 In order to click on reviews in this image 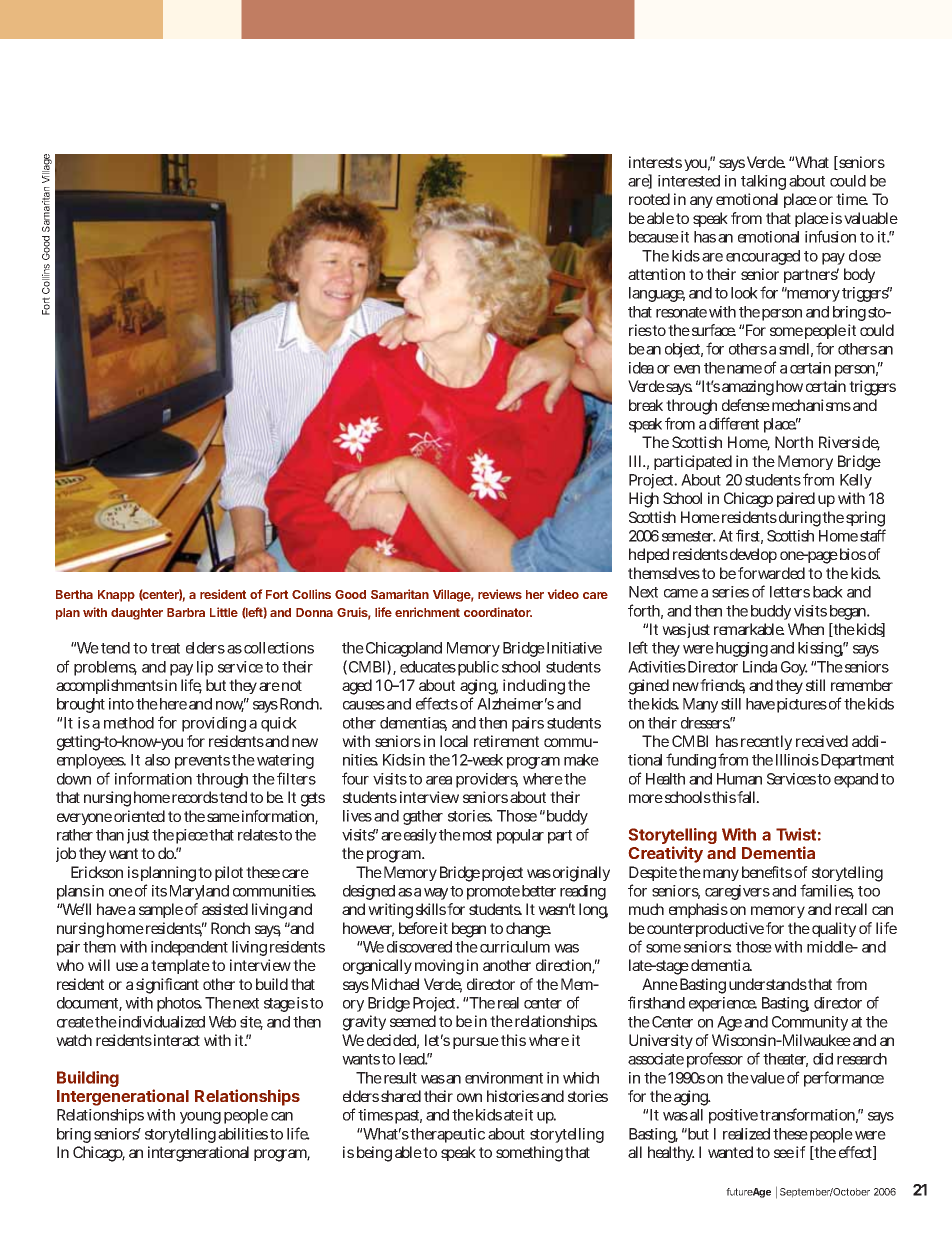, I will do `click(500, 594)`.
